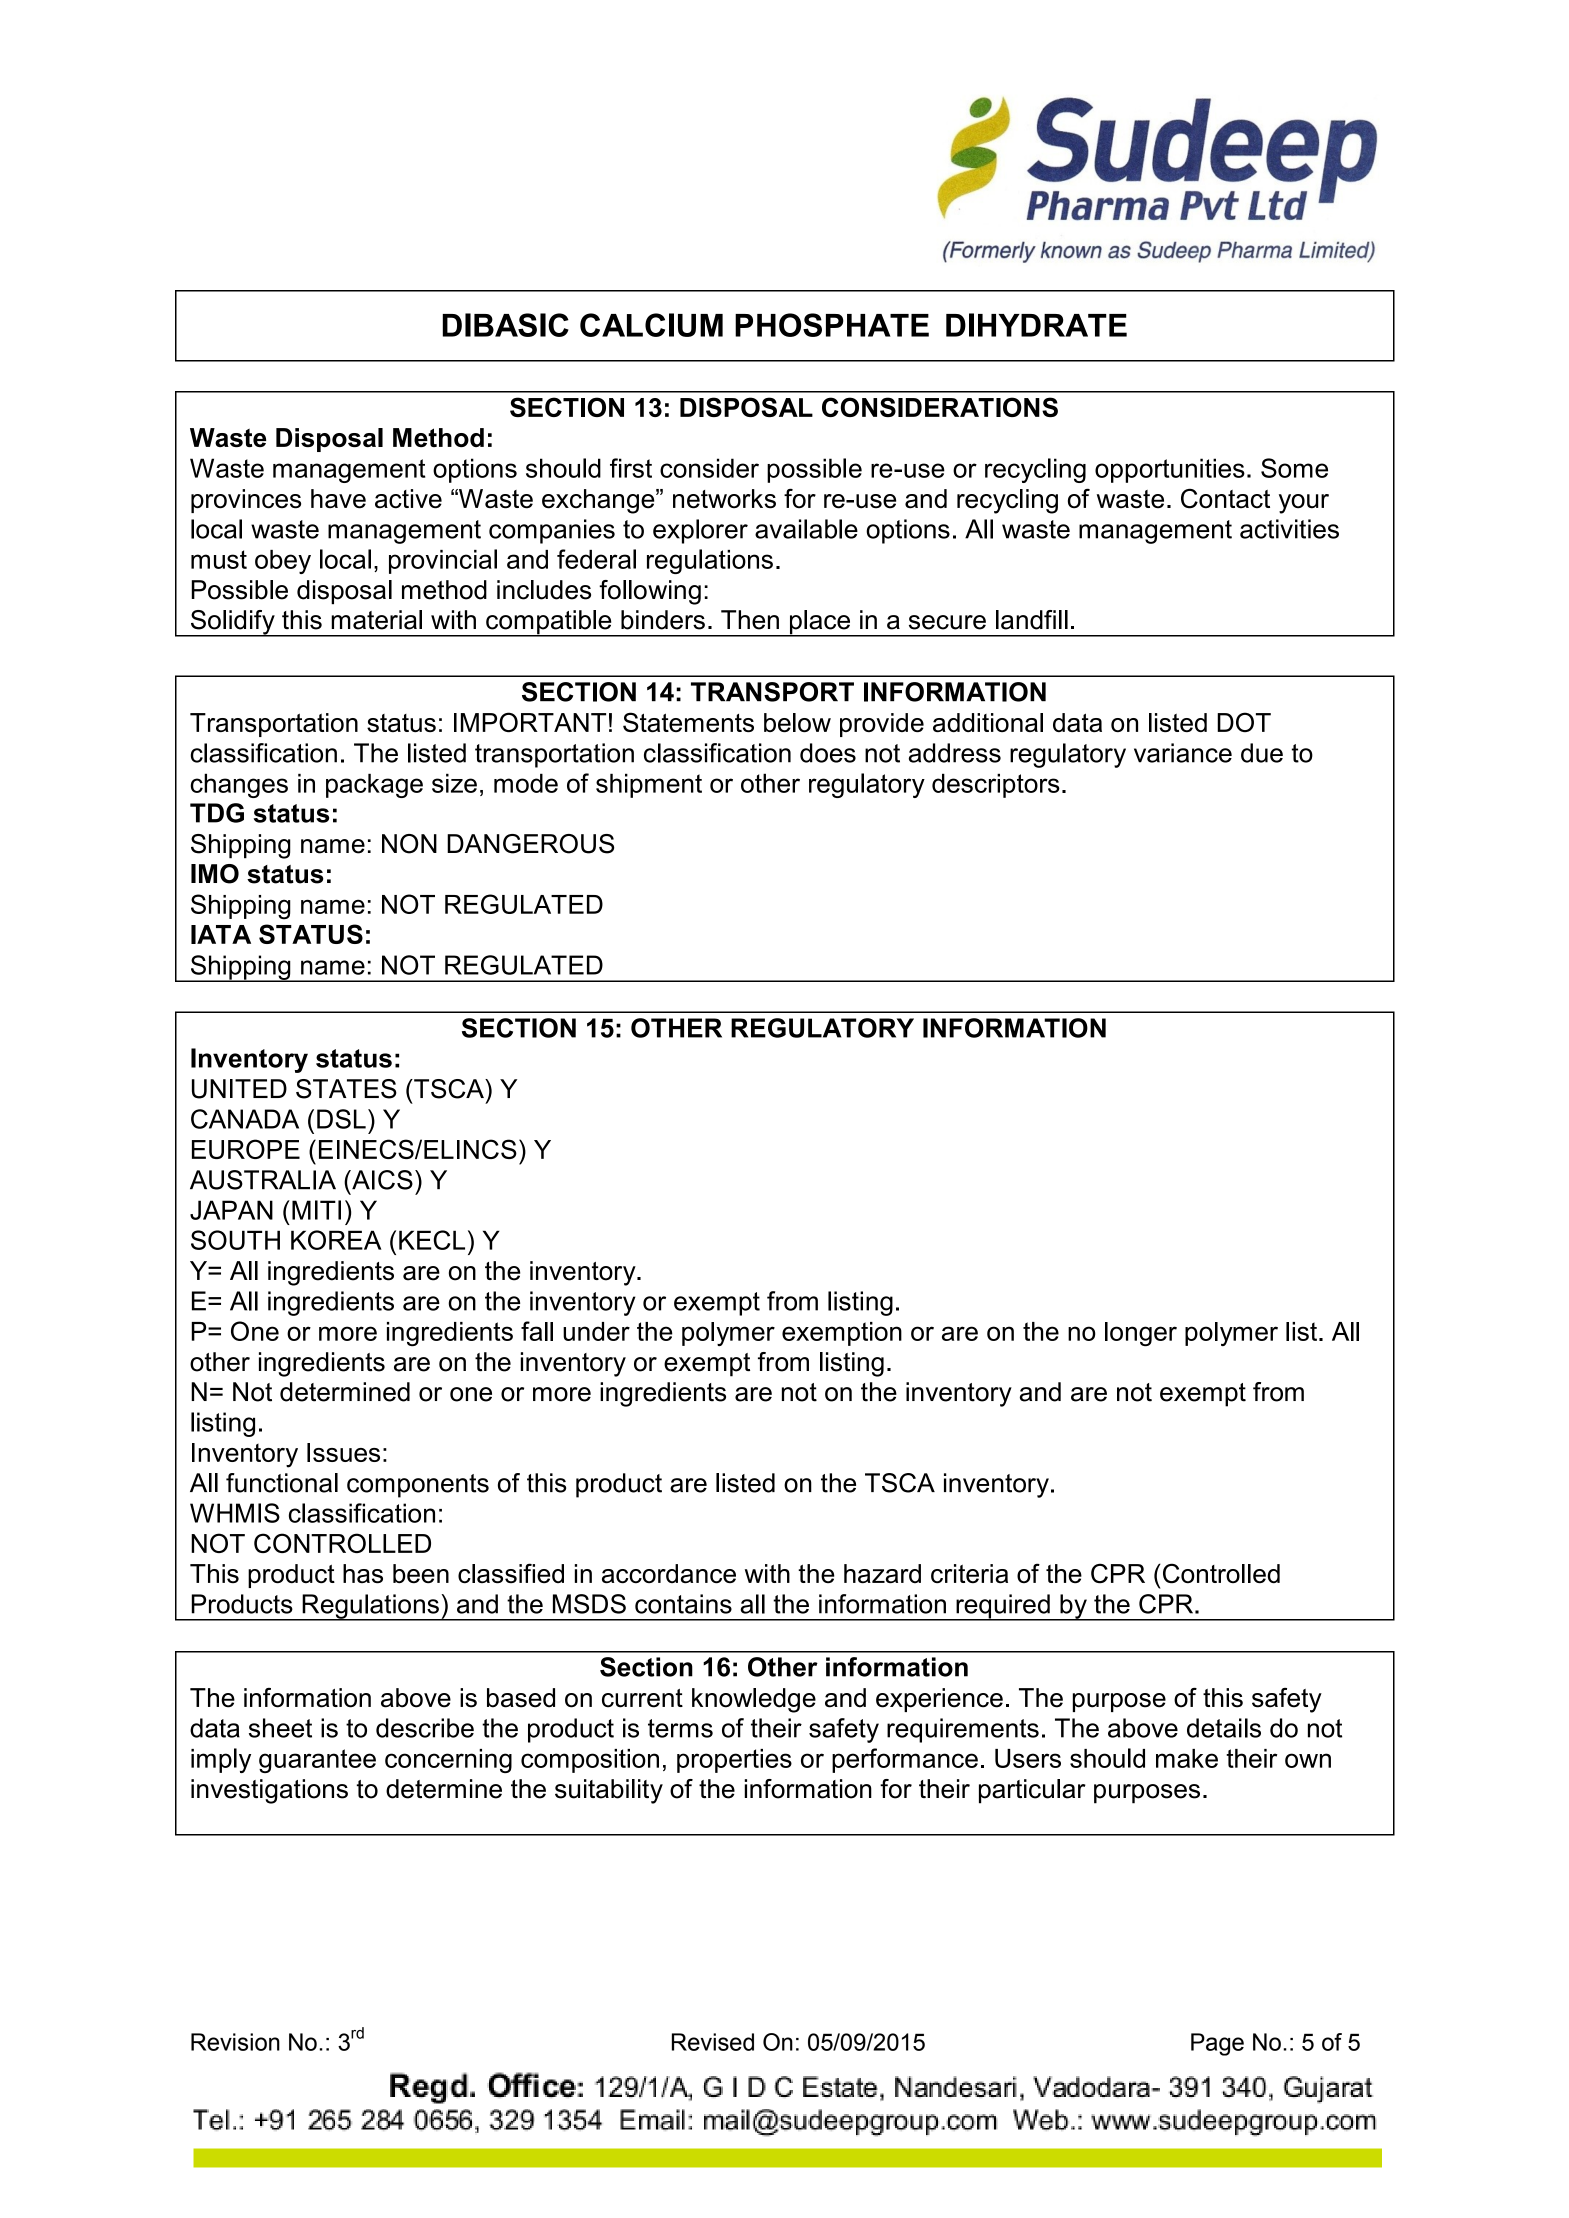  What do you see at coordinates (235, 2042) in the page?
I see `Revision` at bounding box center [235, 2042].
